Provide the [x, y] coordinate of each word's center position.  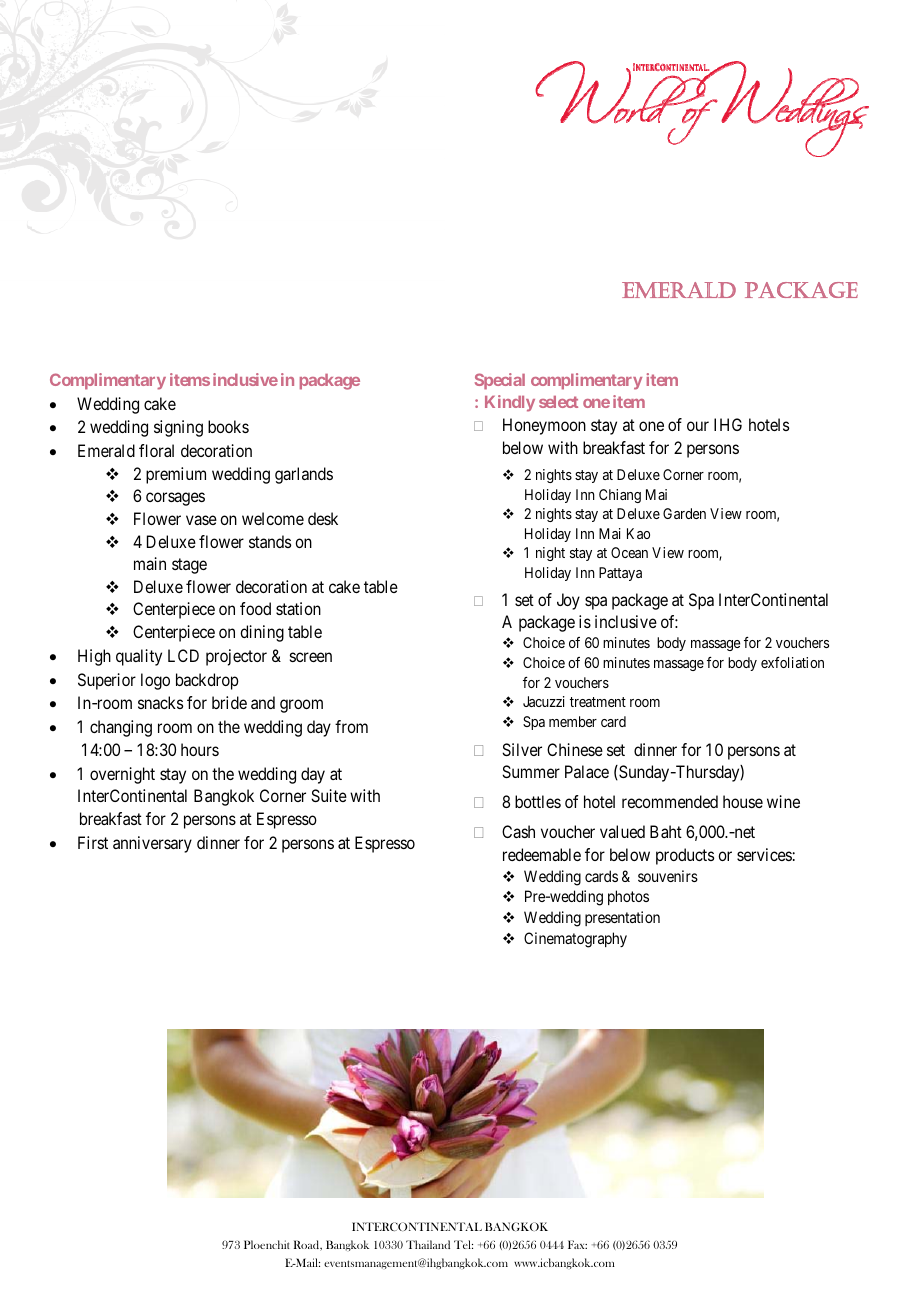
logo [155, 681]
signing [178, 428]
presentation [622, 918]
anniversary [152, 844]
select [558, 402]
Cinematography [575, 940]
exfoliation [792, 662]
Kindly [510, 403]
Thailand [428, 1244]
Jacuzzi [544, 701]
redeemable [542, 854]
